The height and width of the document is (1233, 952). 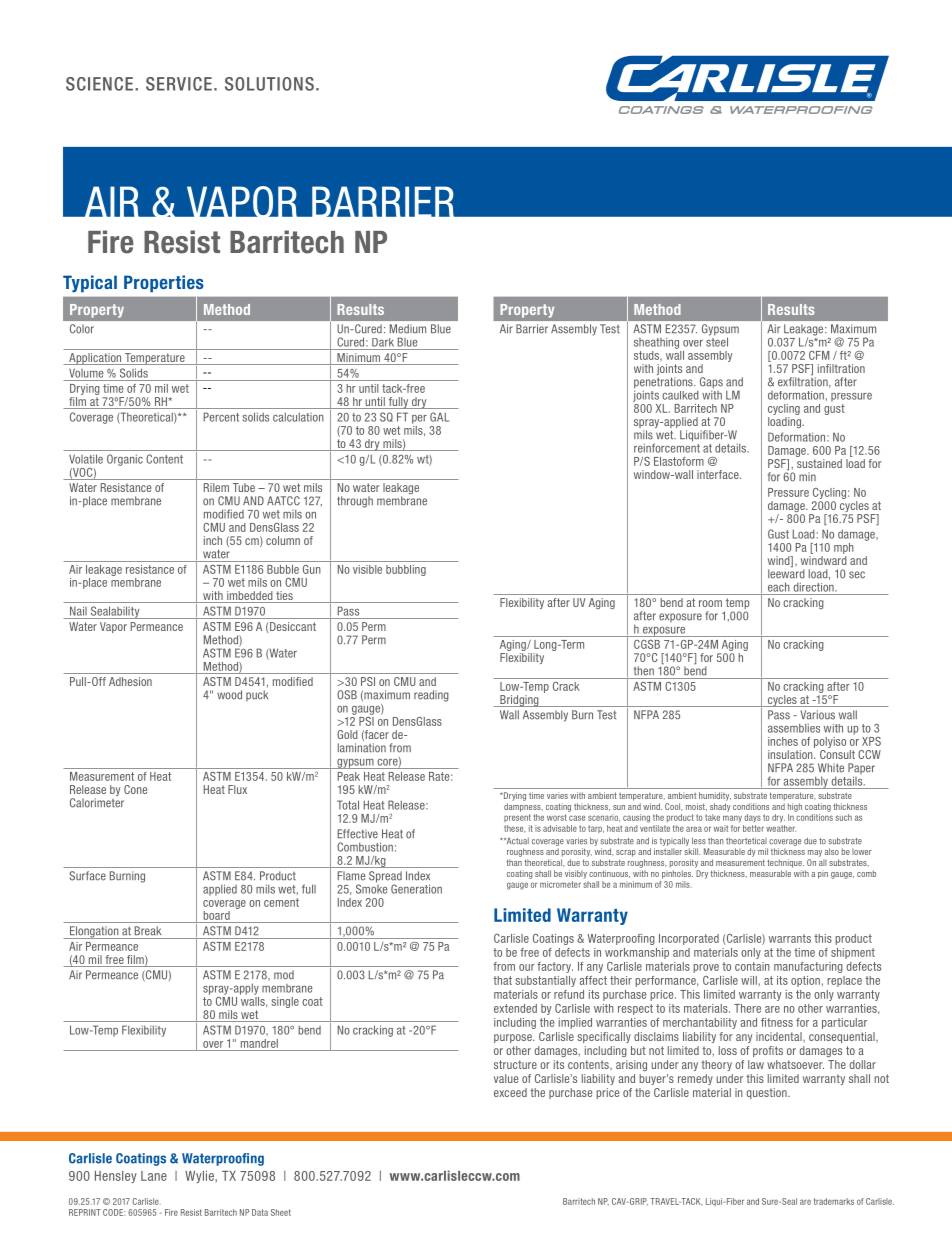 I want to click on weather, so click(x=781, y=828).
